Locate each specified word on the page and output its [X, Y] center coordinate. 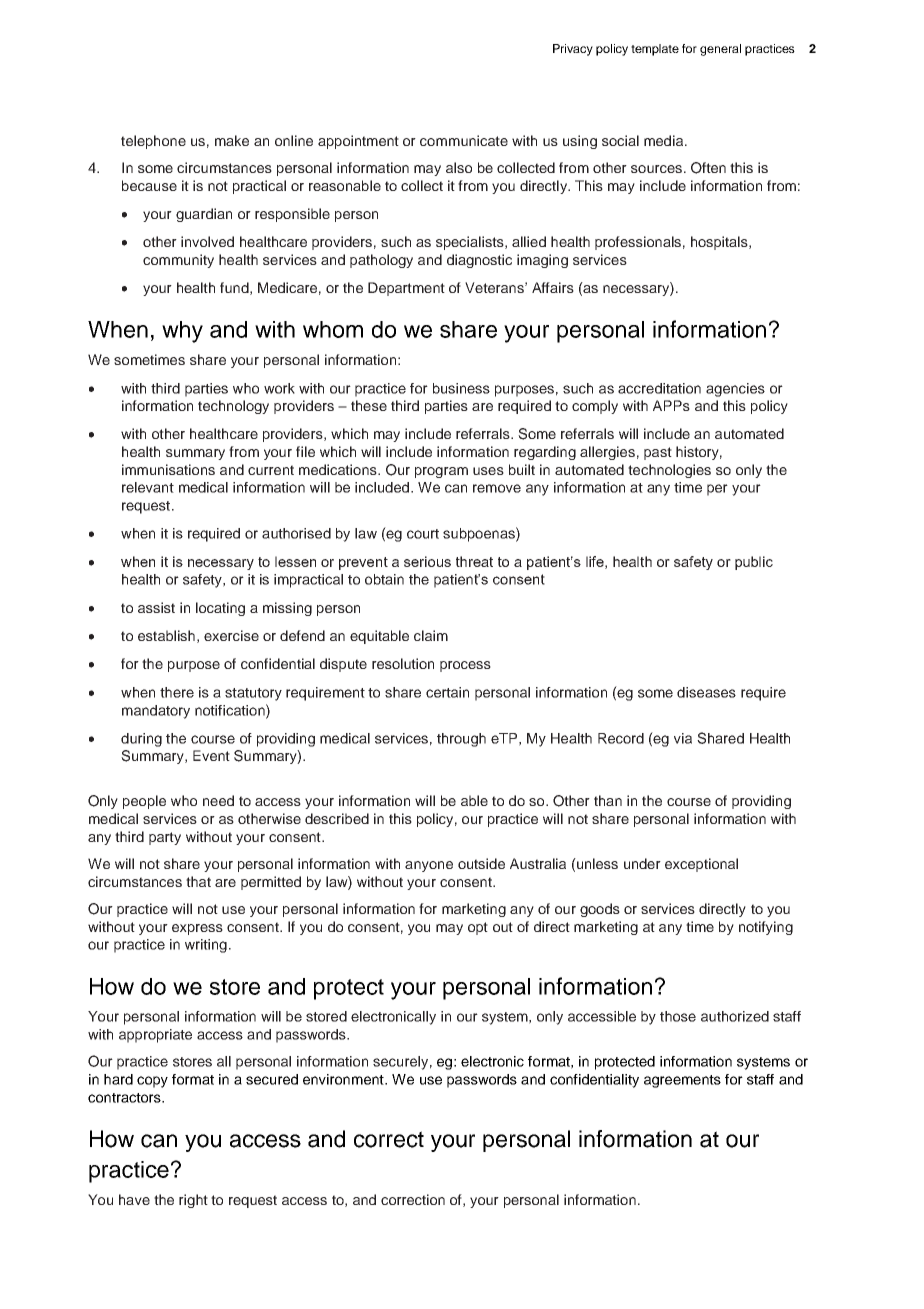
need [218, 800]
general [720, 50]
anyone [429, 866]
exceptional [701, 865]
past [658, 453]
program [441, 472]
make [232, 140]
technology [233, 407]
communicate [464, 140]
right [193, 1201]
